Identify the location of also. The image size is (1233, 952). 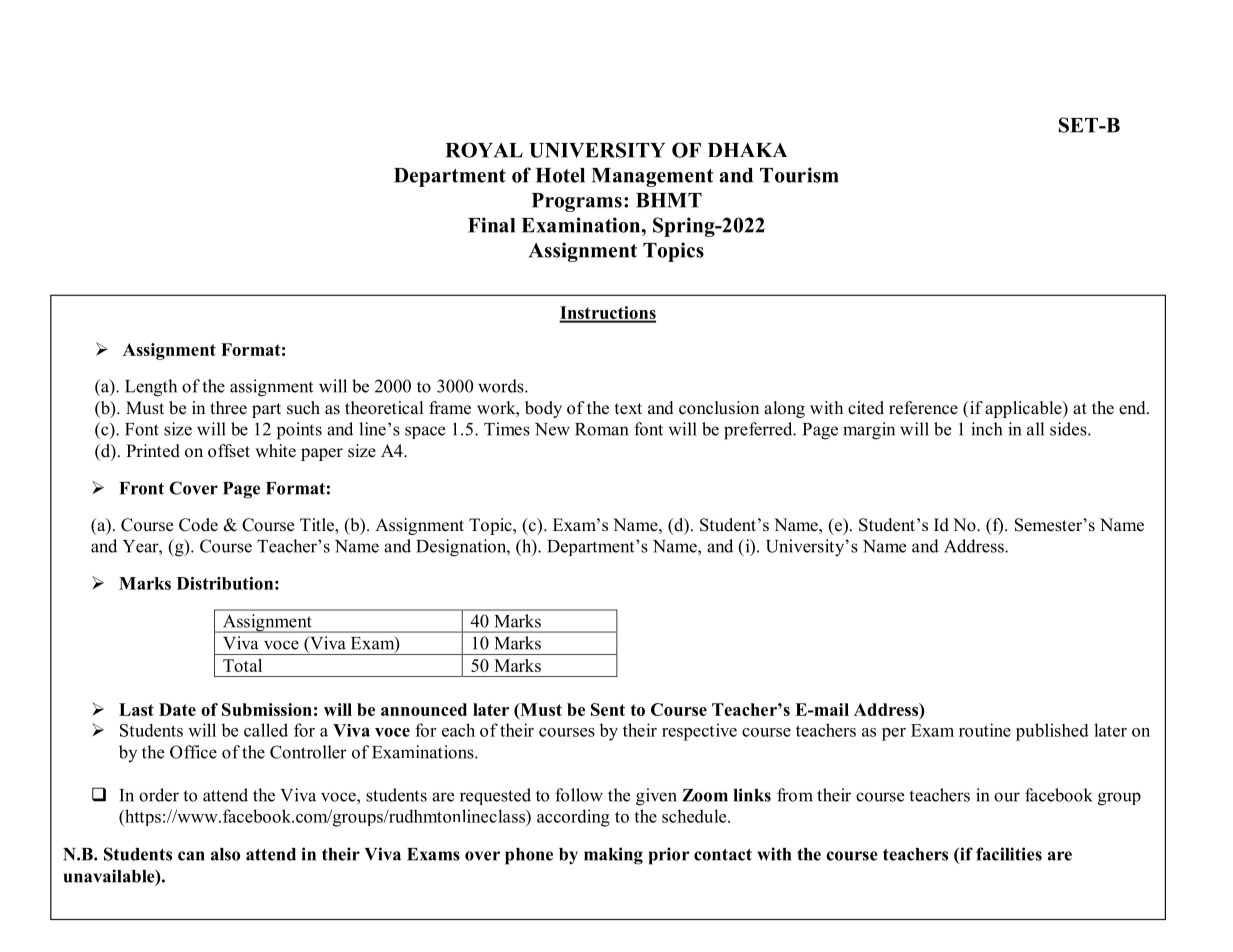
(225, 854).
